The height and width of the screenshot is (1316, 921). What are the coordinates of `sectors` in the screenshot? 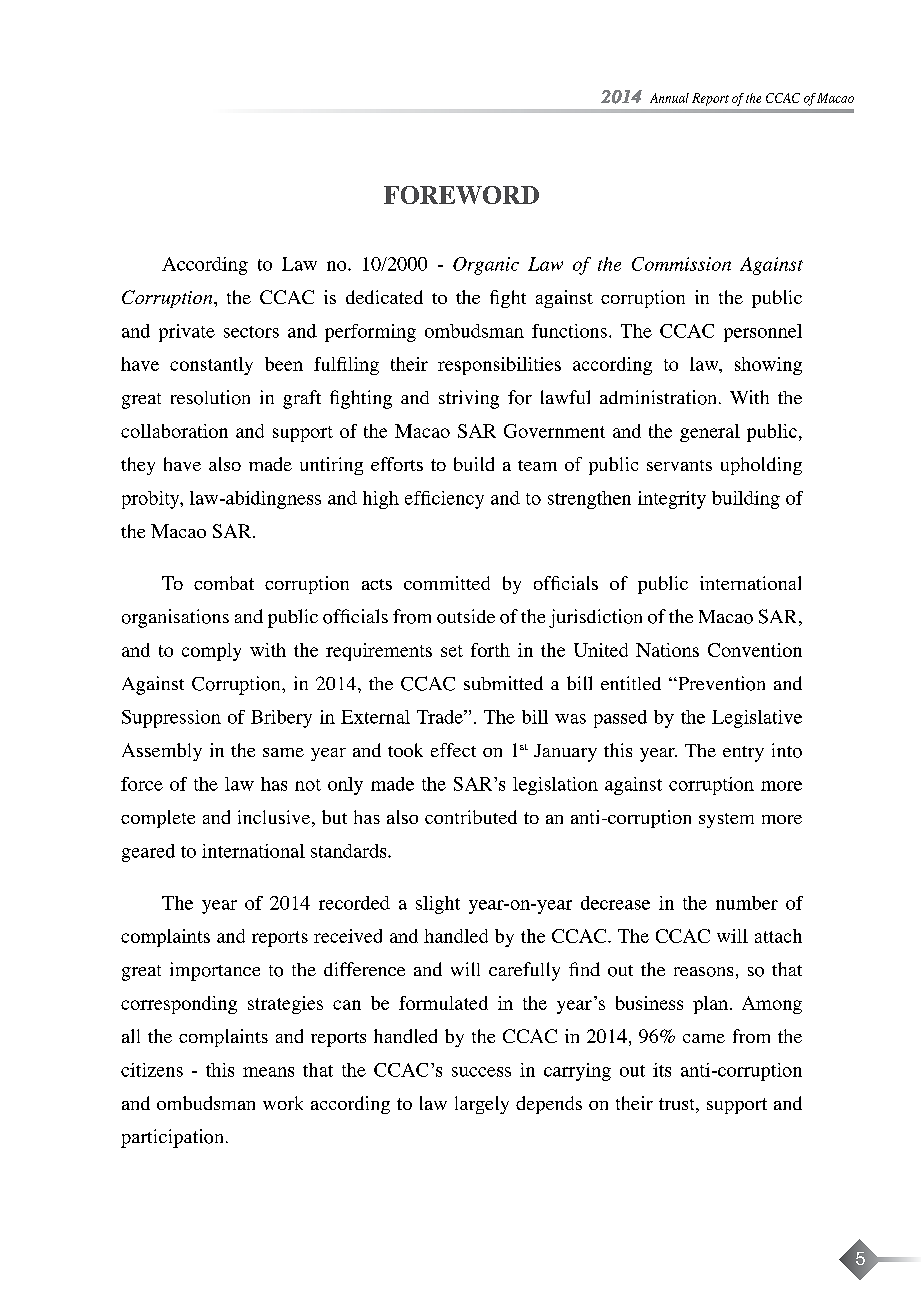 It's located at (251, 332).
